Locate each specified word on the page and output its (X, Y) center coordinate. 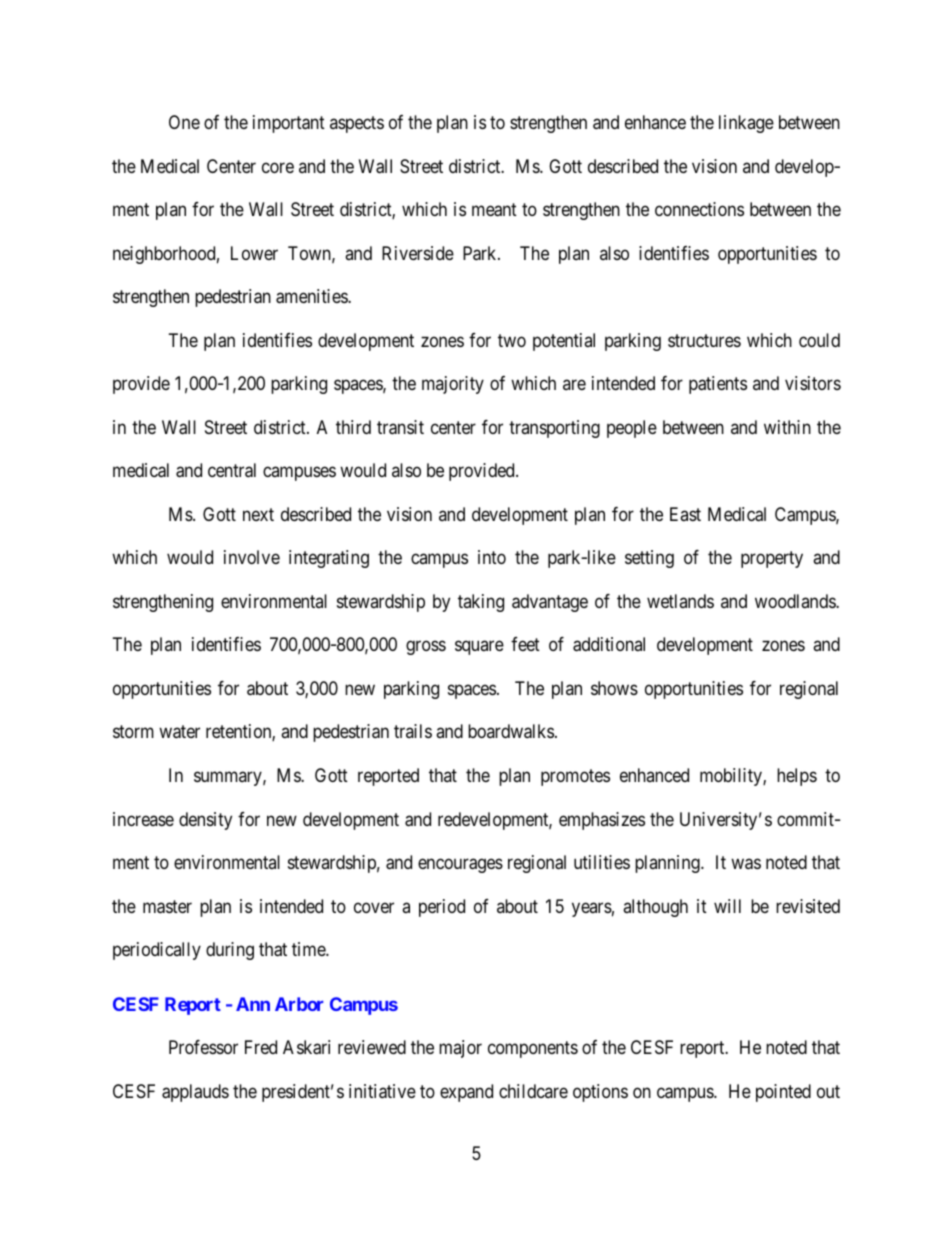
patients (718, 385)
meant (494, 210)
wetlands (680, 601)
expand (466, 1093)
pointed (783, 1093)
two (512, 340)
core (278, 167)
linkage (746, 124)
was (746, 864)
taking (481, 603)
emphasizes (602, 821)
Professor (203, 1047)
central (232, 470)
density (205, 821)
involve (252, 557)
